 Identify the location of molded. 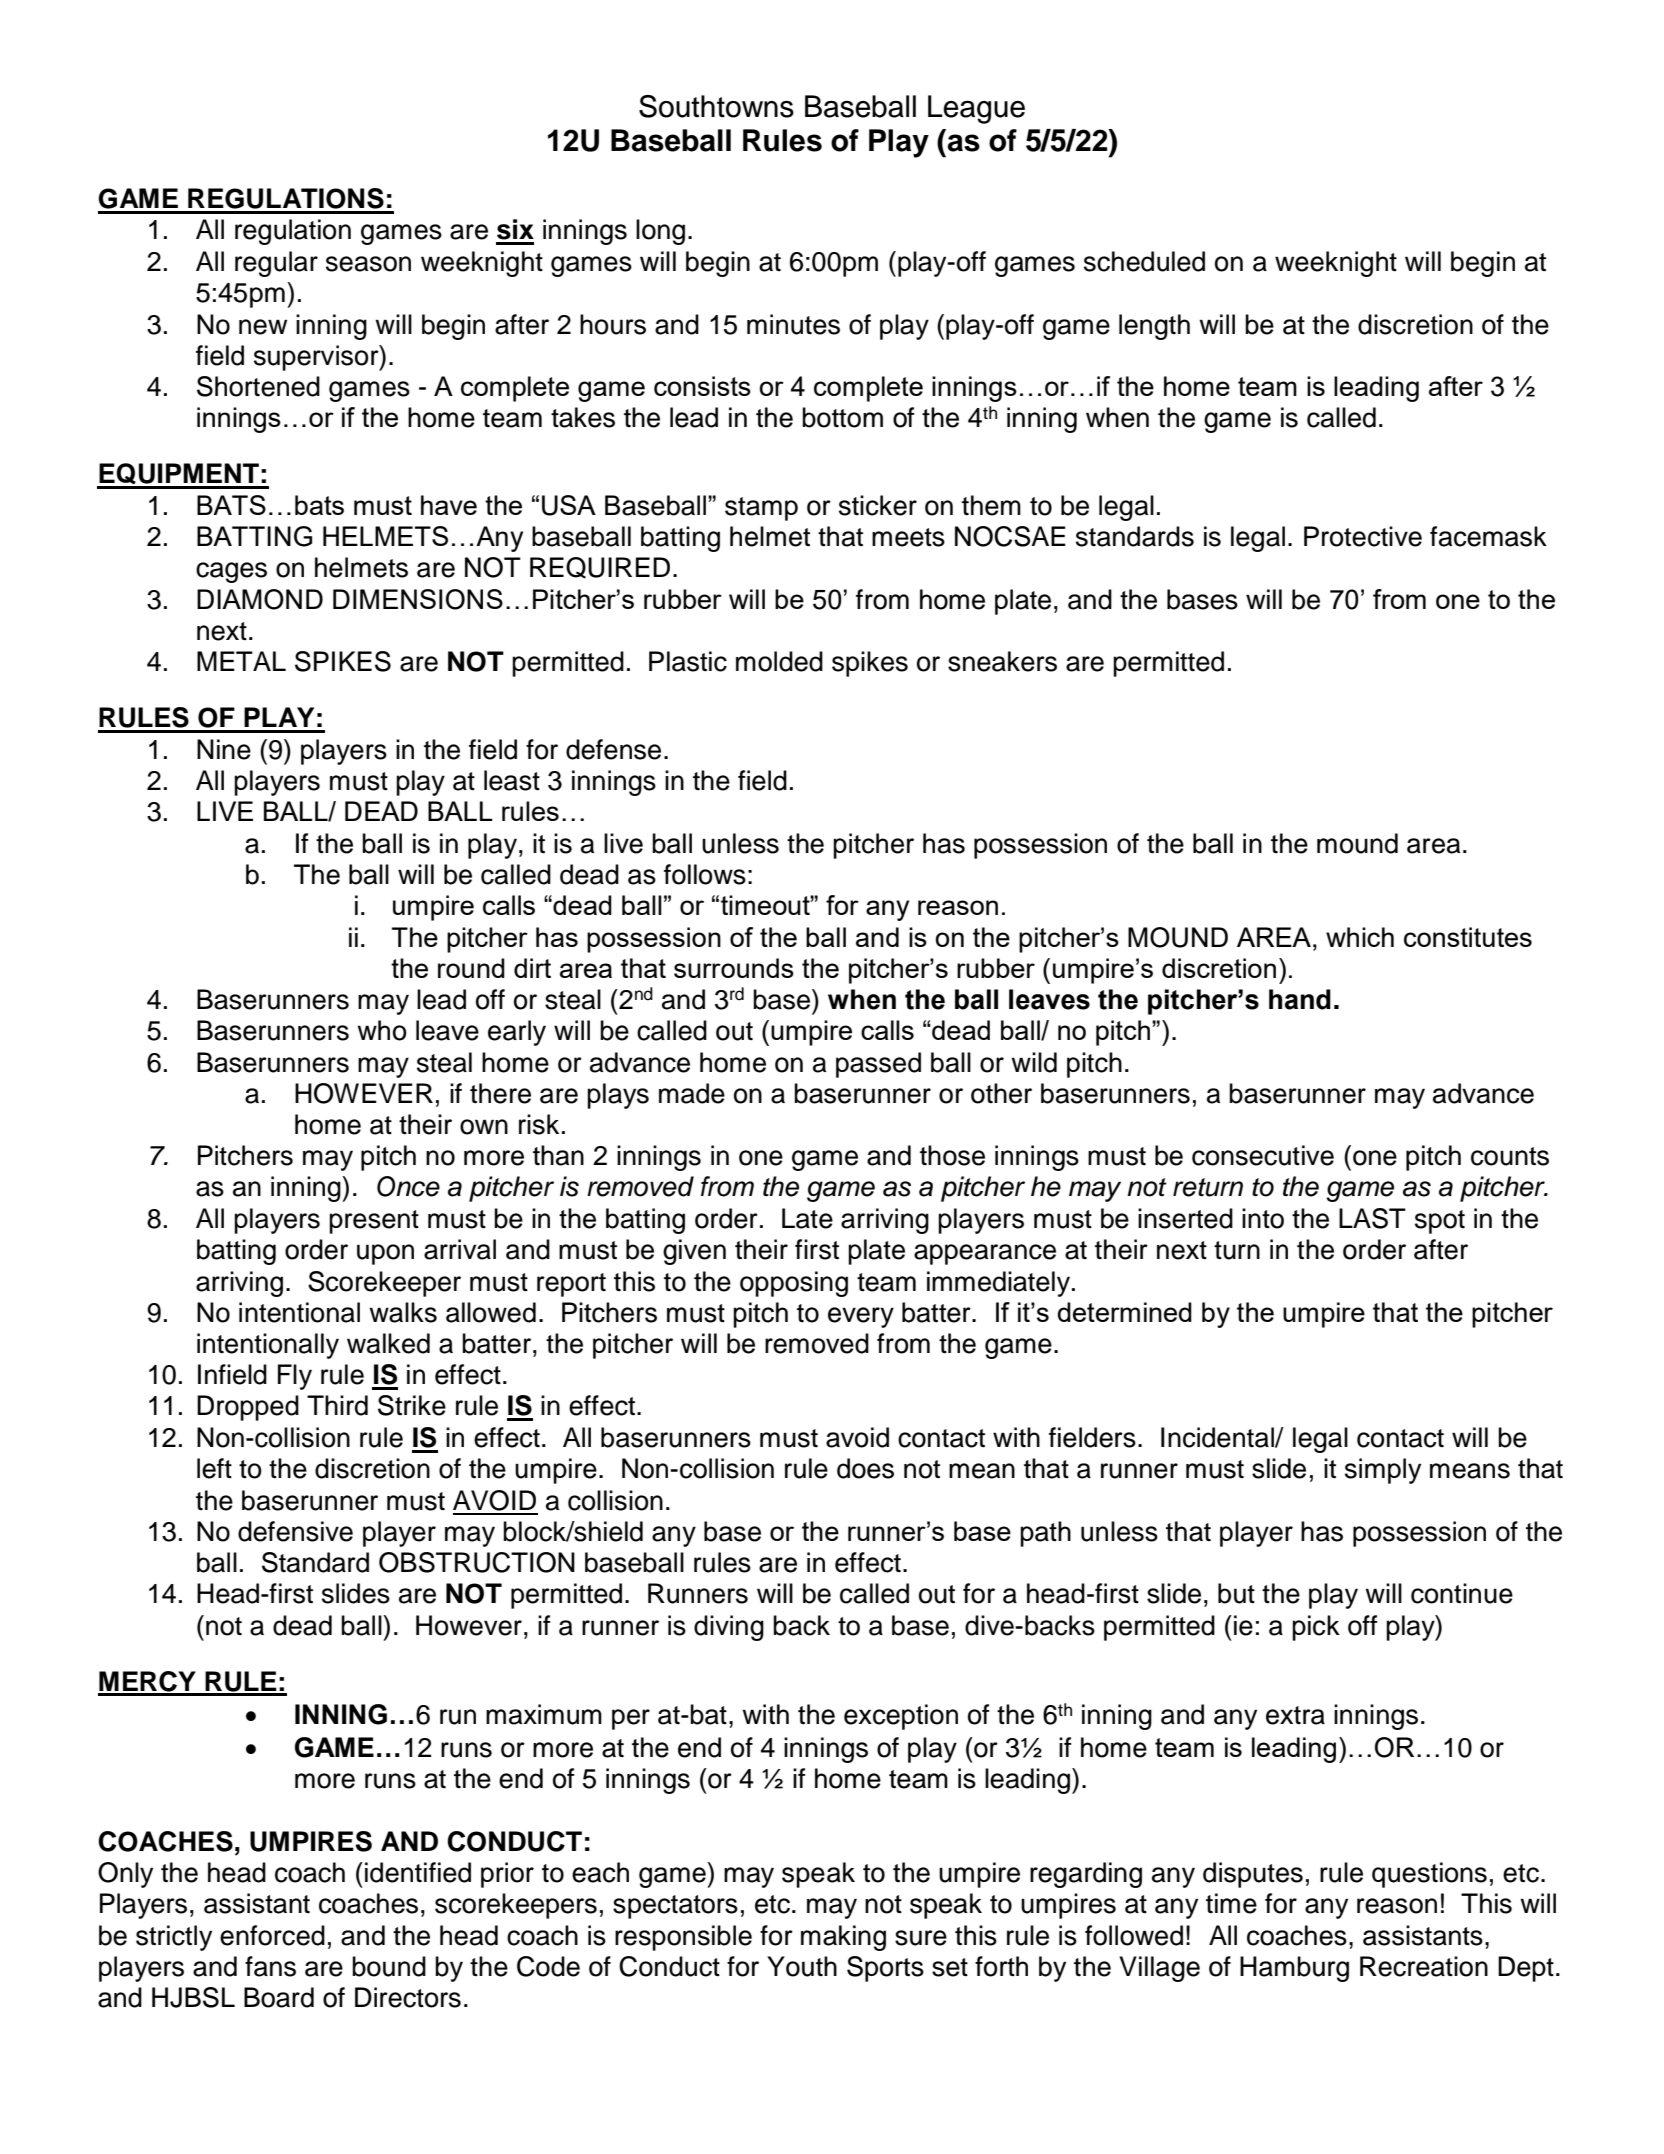
(779, 661).
